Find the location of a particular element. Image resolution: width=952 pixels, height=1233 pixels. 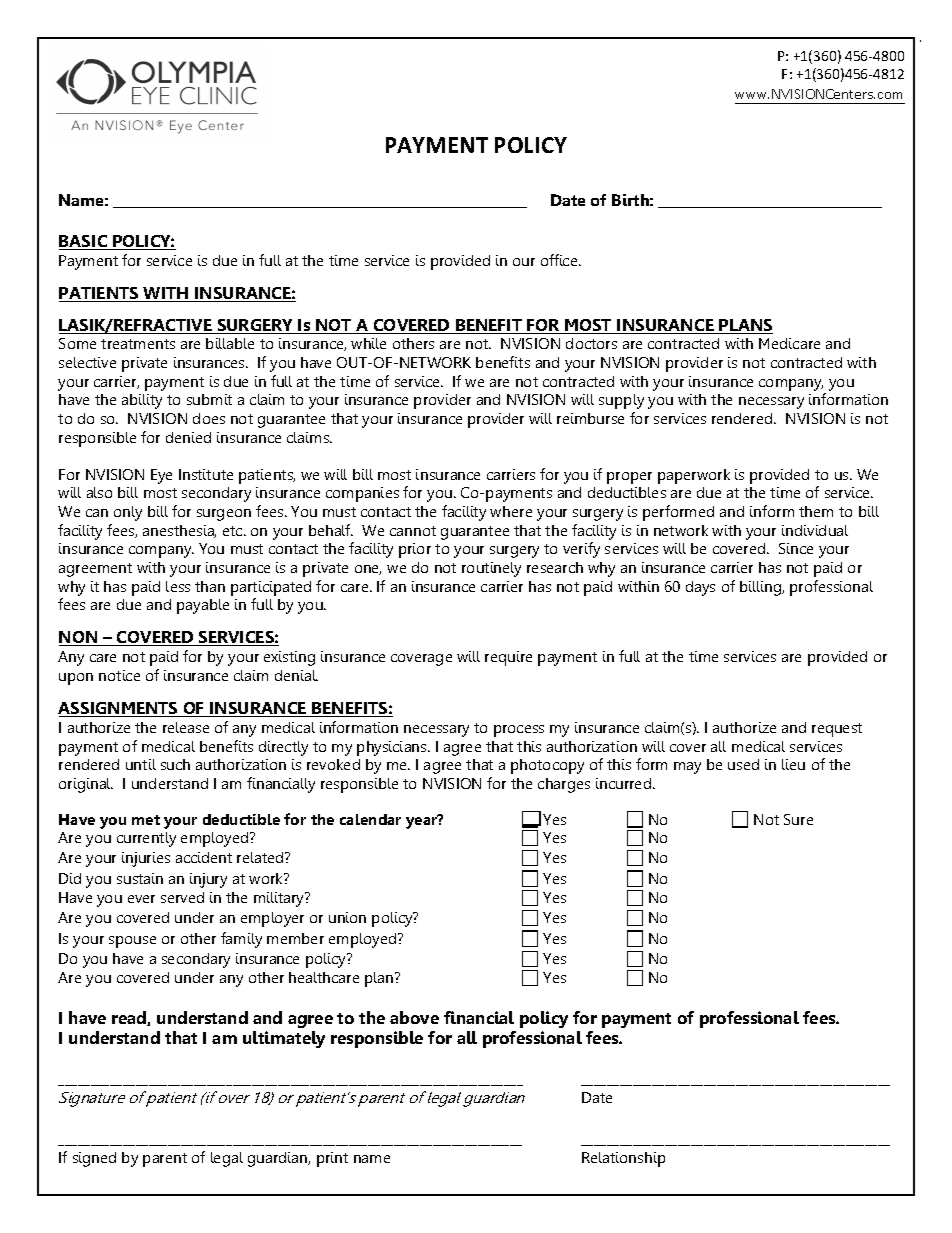

used is located at coordinates (743, 764).
